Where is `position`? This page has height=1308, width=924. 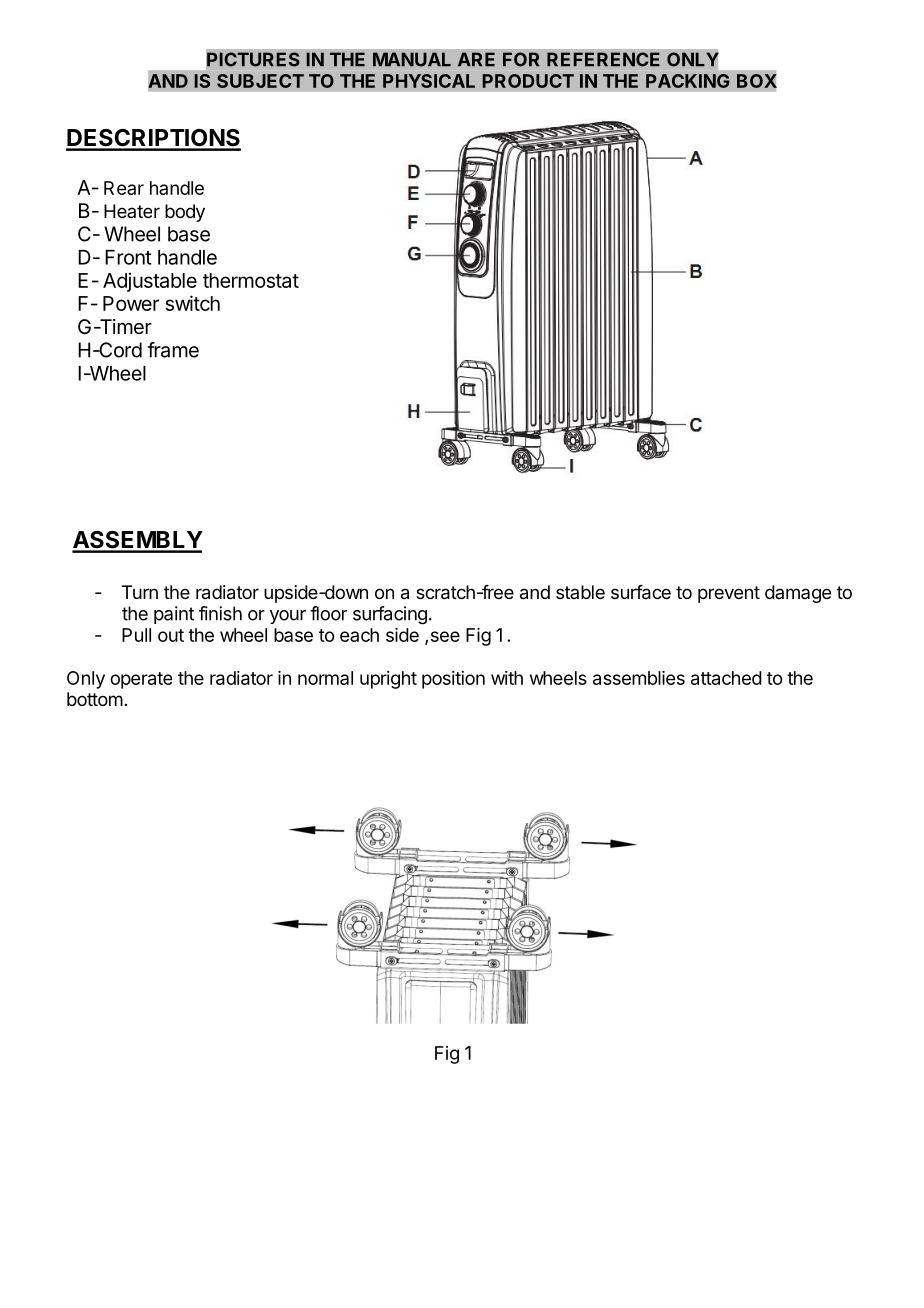 position is located at coordinates (453, 680).
